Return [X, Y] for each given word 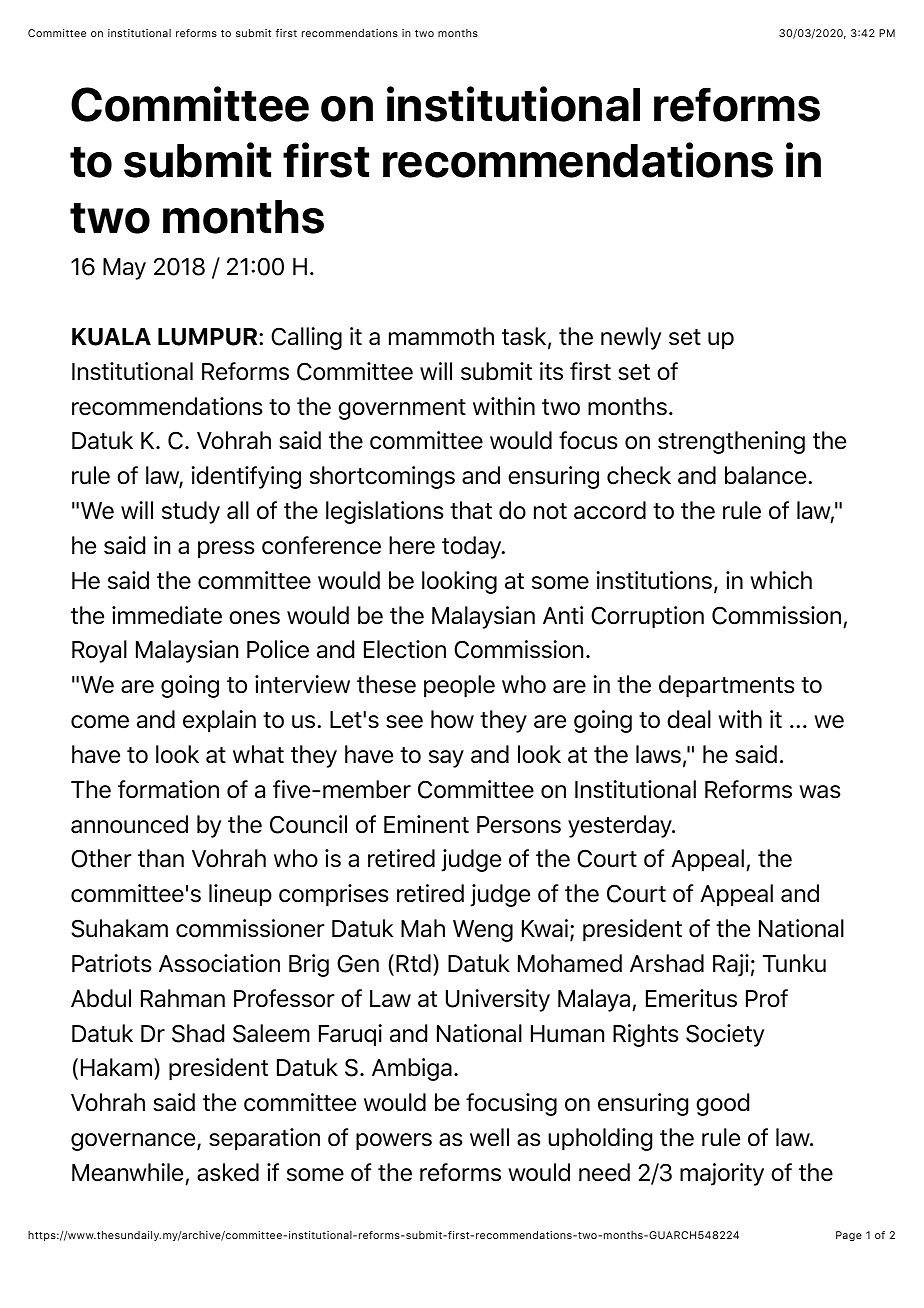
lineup [240, 895]
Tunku [794, 963]
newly [631, 338]
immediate [167, 615]
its [551, 371]
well [489, 1137]
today [473, 547]
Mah [423, 928]
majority [722, 1174]
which [781, 580]
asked [228, 1172]
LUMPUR [209, 337]
